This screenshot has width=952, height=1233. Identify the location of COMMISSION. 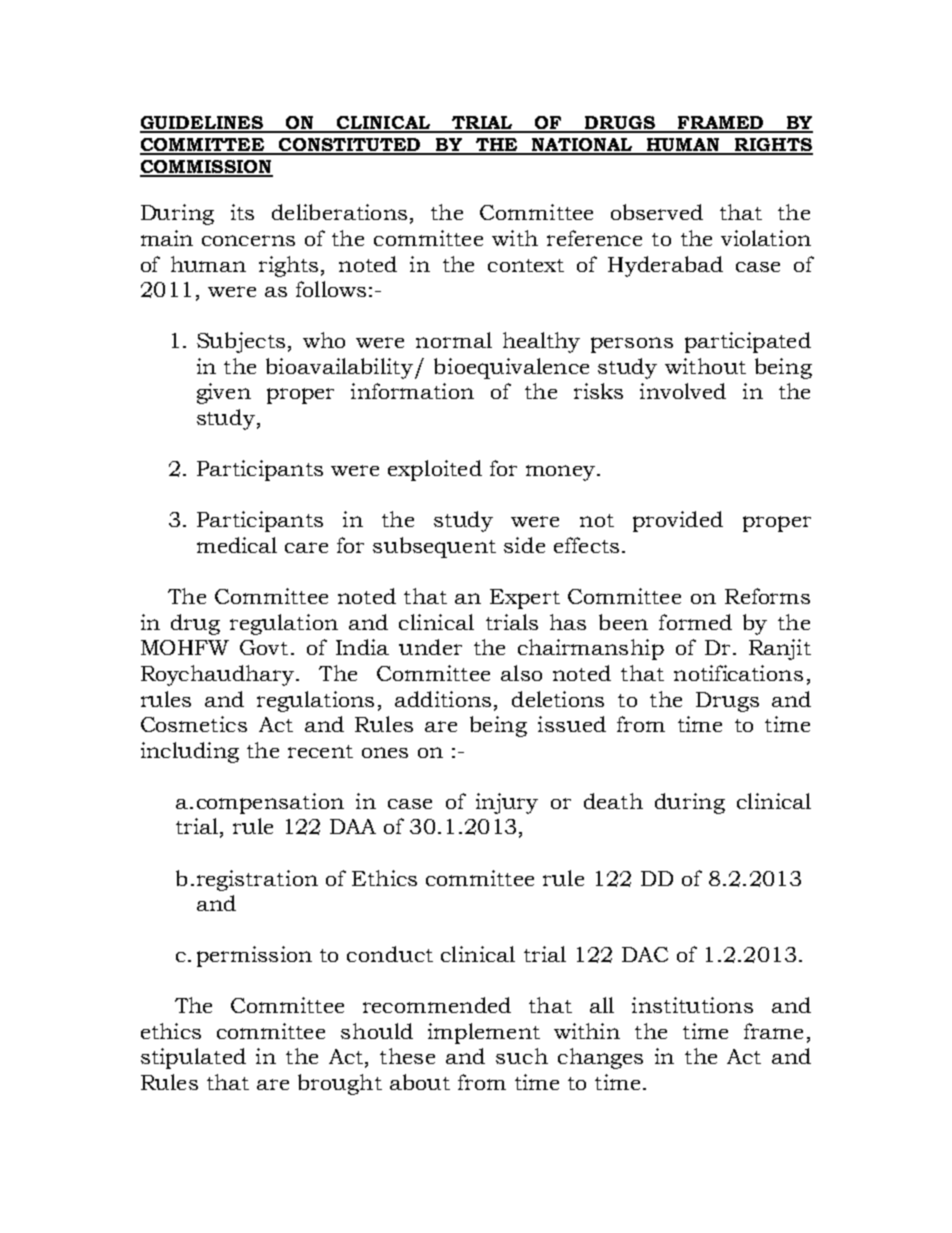
(206, 168).
